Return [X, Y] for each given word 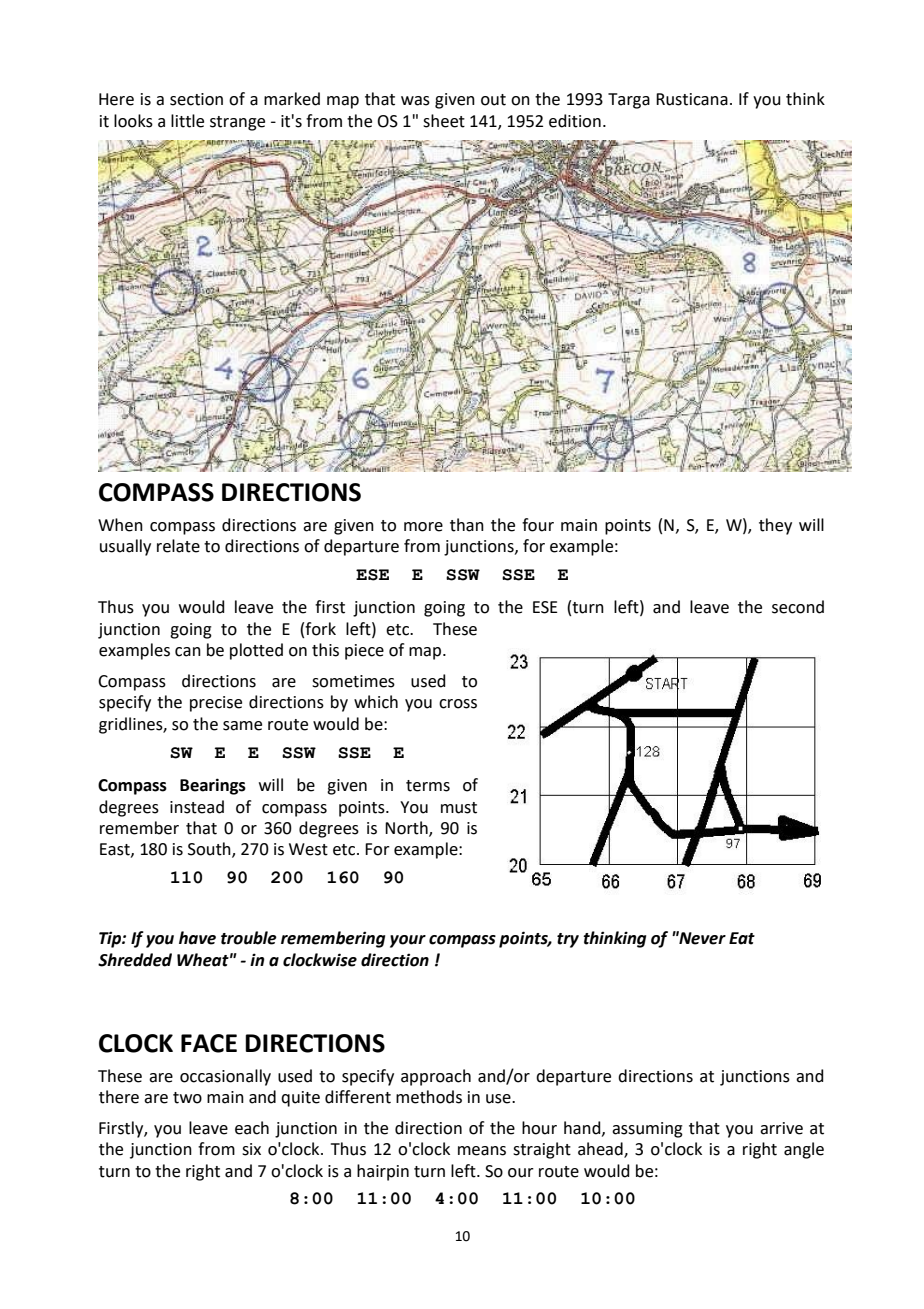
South [210, 850]
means [482, 1151]
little [187, 121]
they [775, 526]
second [798, 607]
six [251, 1149]
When [120, 525]
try [568, 940]
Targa [629, 101]
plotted [256, 651]
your [408, 941]
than [467, 525]
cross [458, 704]
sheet [444, 121]
